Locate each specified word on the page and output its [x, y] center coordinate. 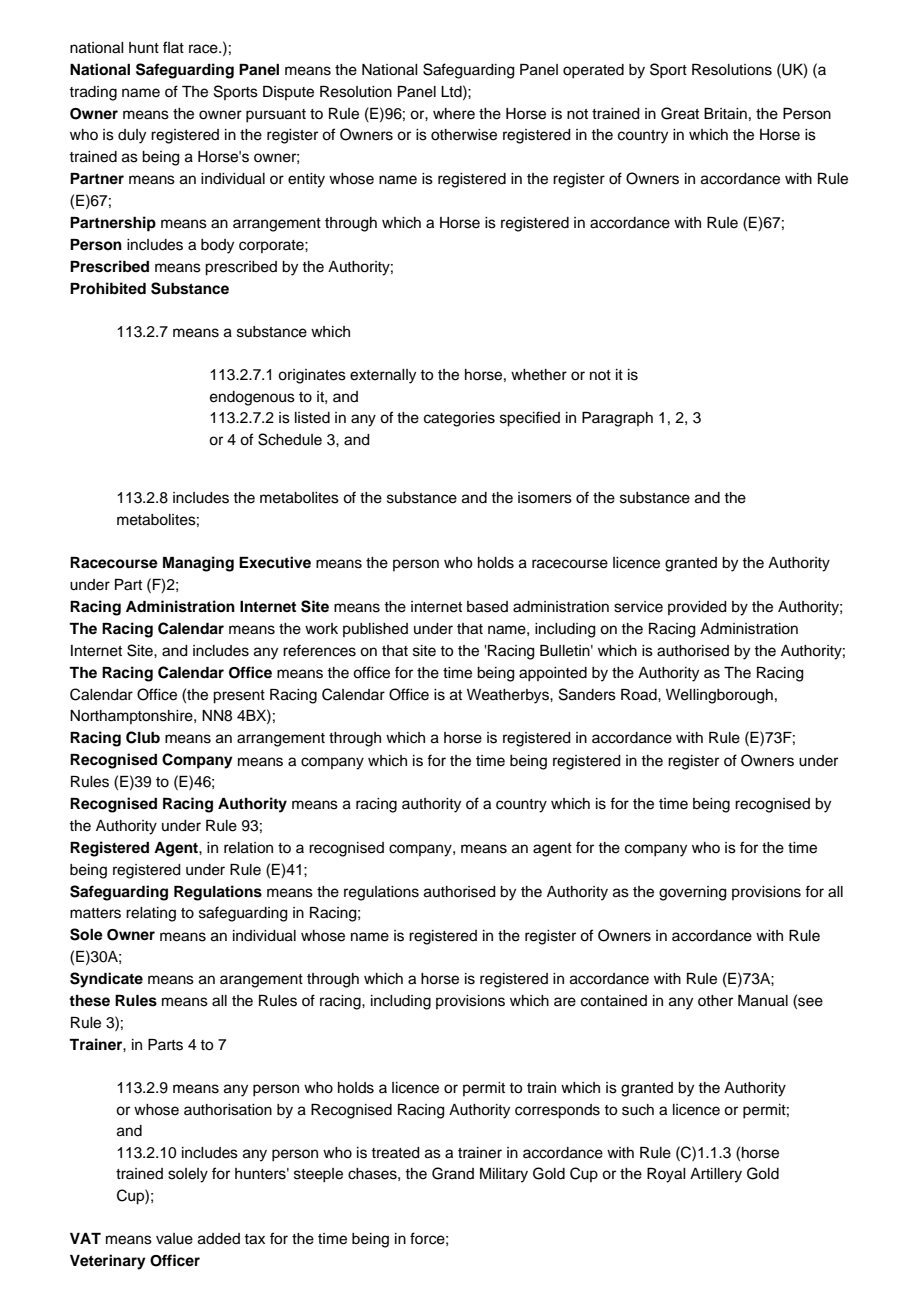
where [454, 114]
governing [693, 893]
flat [173, 47]
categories [459, 419]
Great [680, 113]
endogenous [252, 398]
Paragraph [617, 419]
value [174, 1239]
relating [151, 914]
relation [248, 848]
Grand [453, 1173]
